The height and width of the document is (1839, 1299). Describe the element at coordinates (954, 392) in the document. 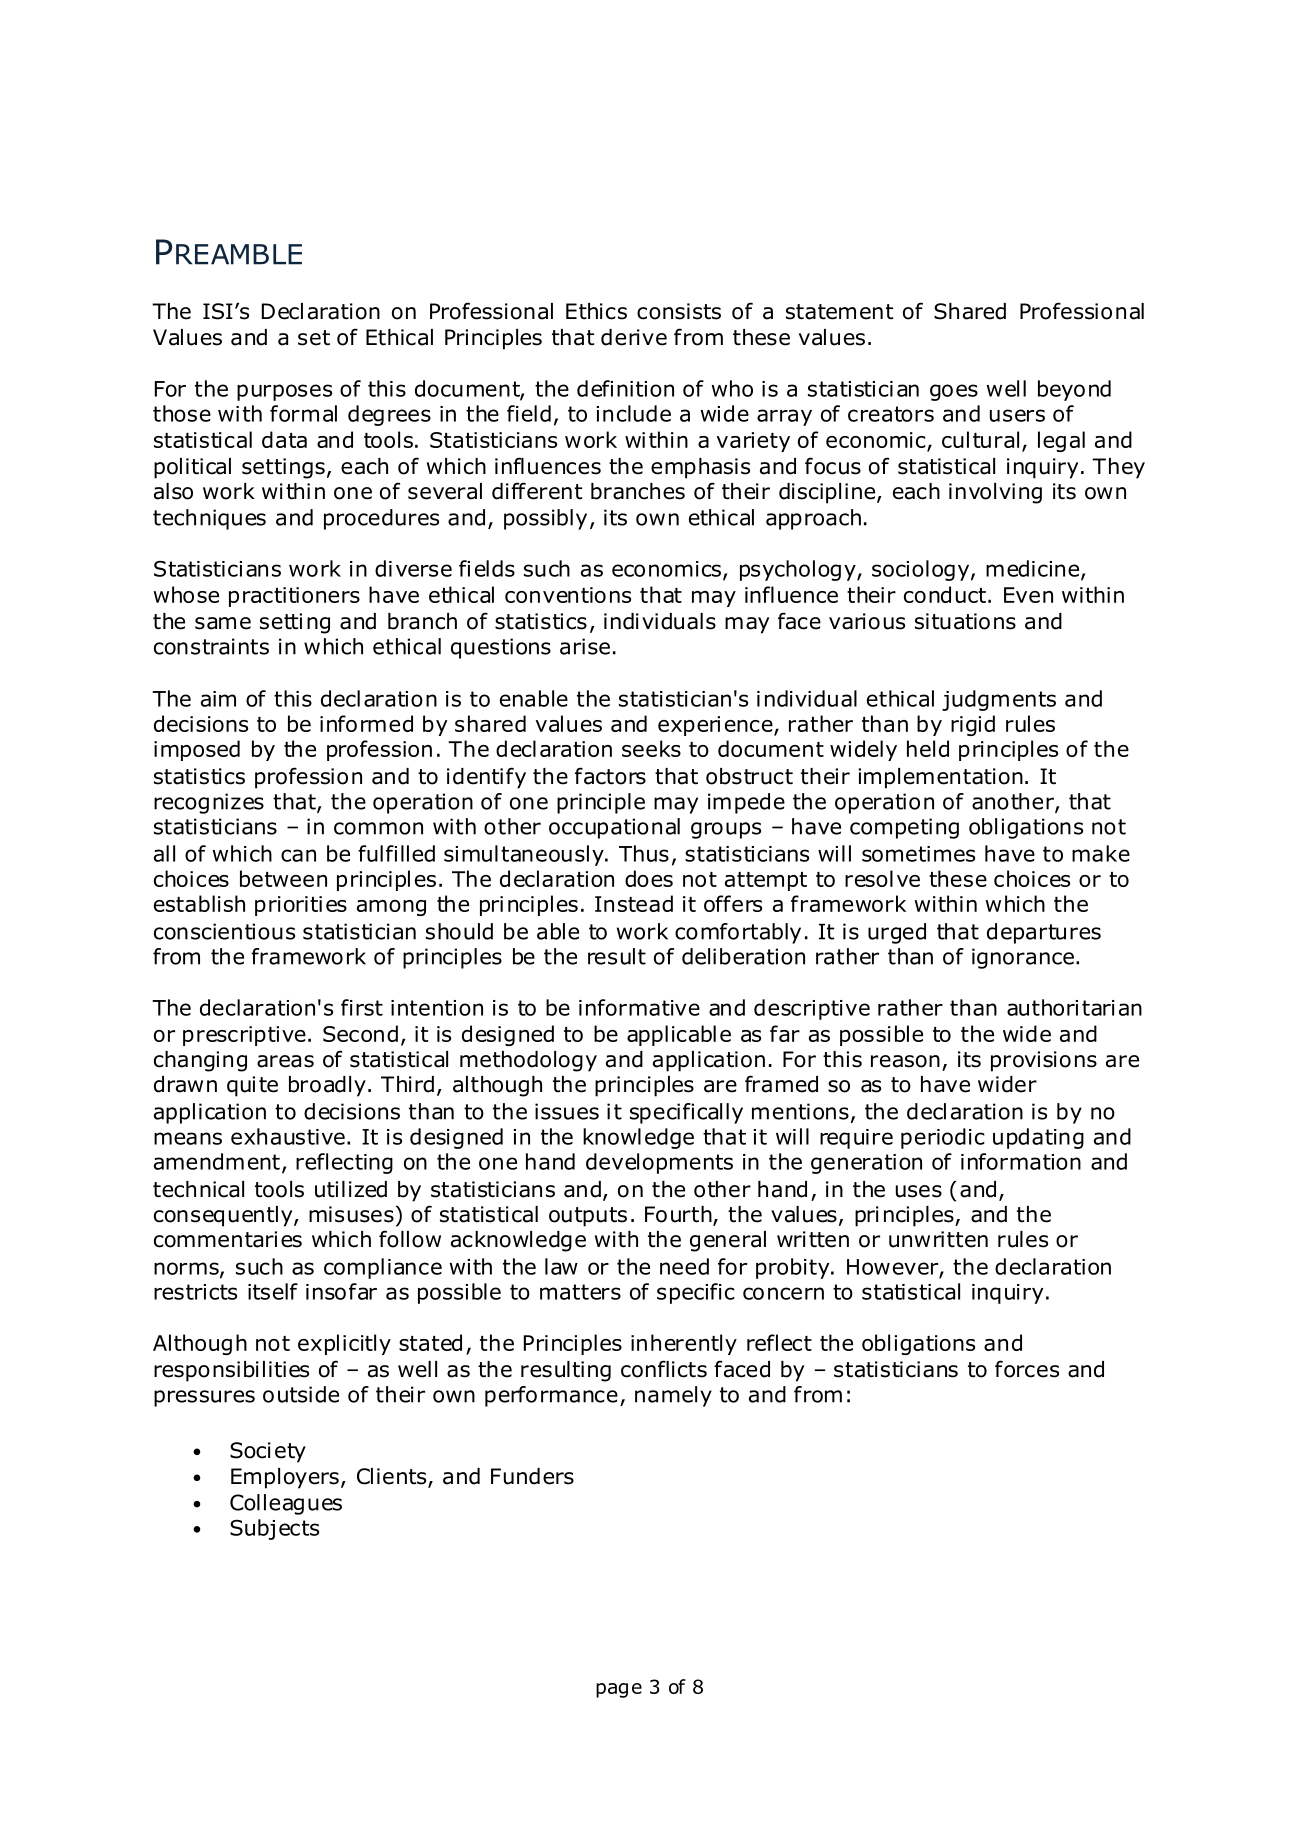

I see `goes` at that location.
